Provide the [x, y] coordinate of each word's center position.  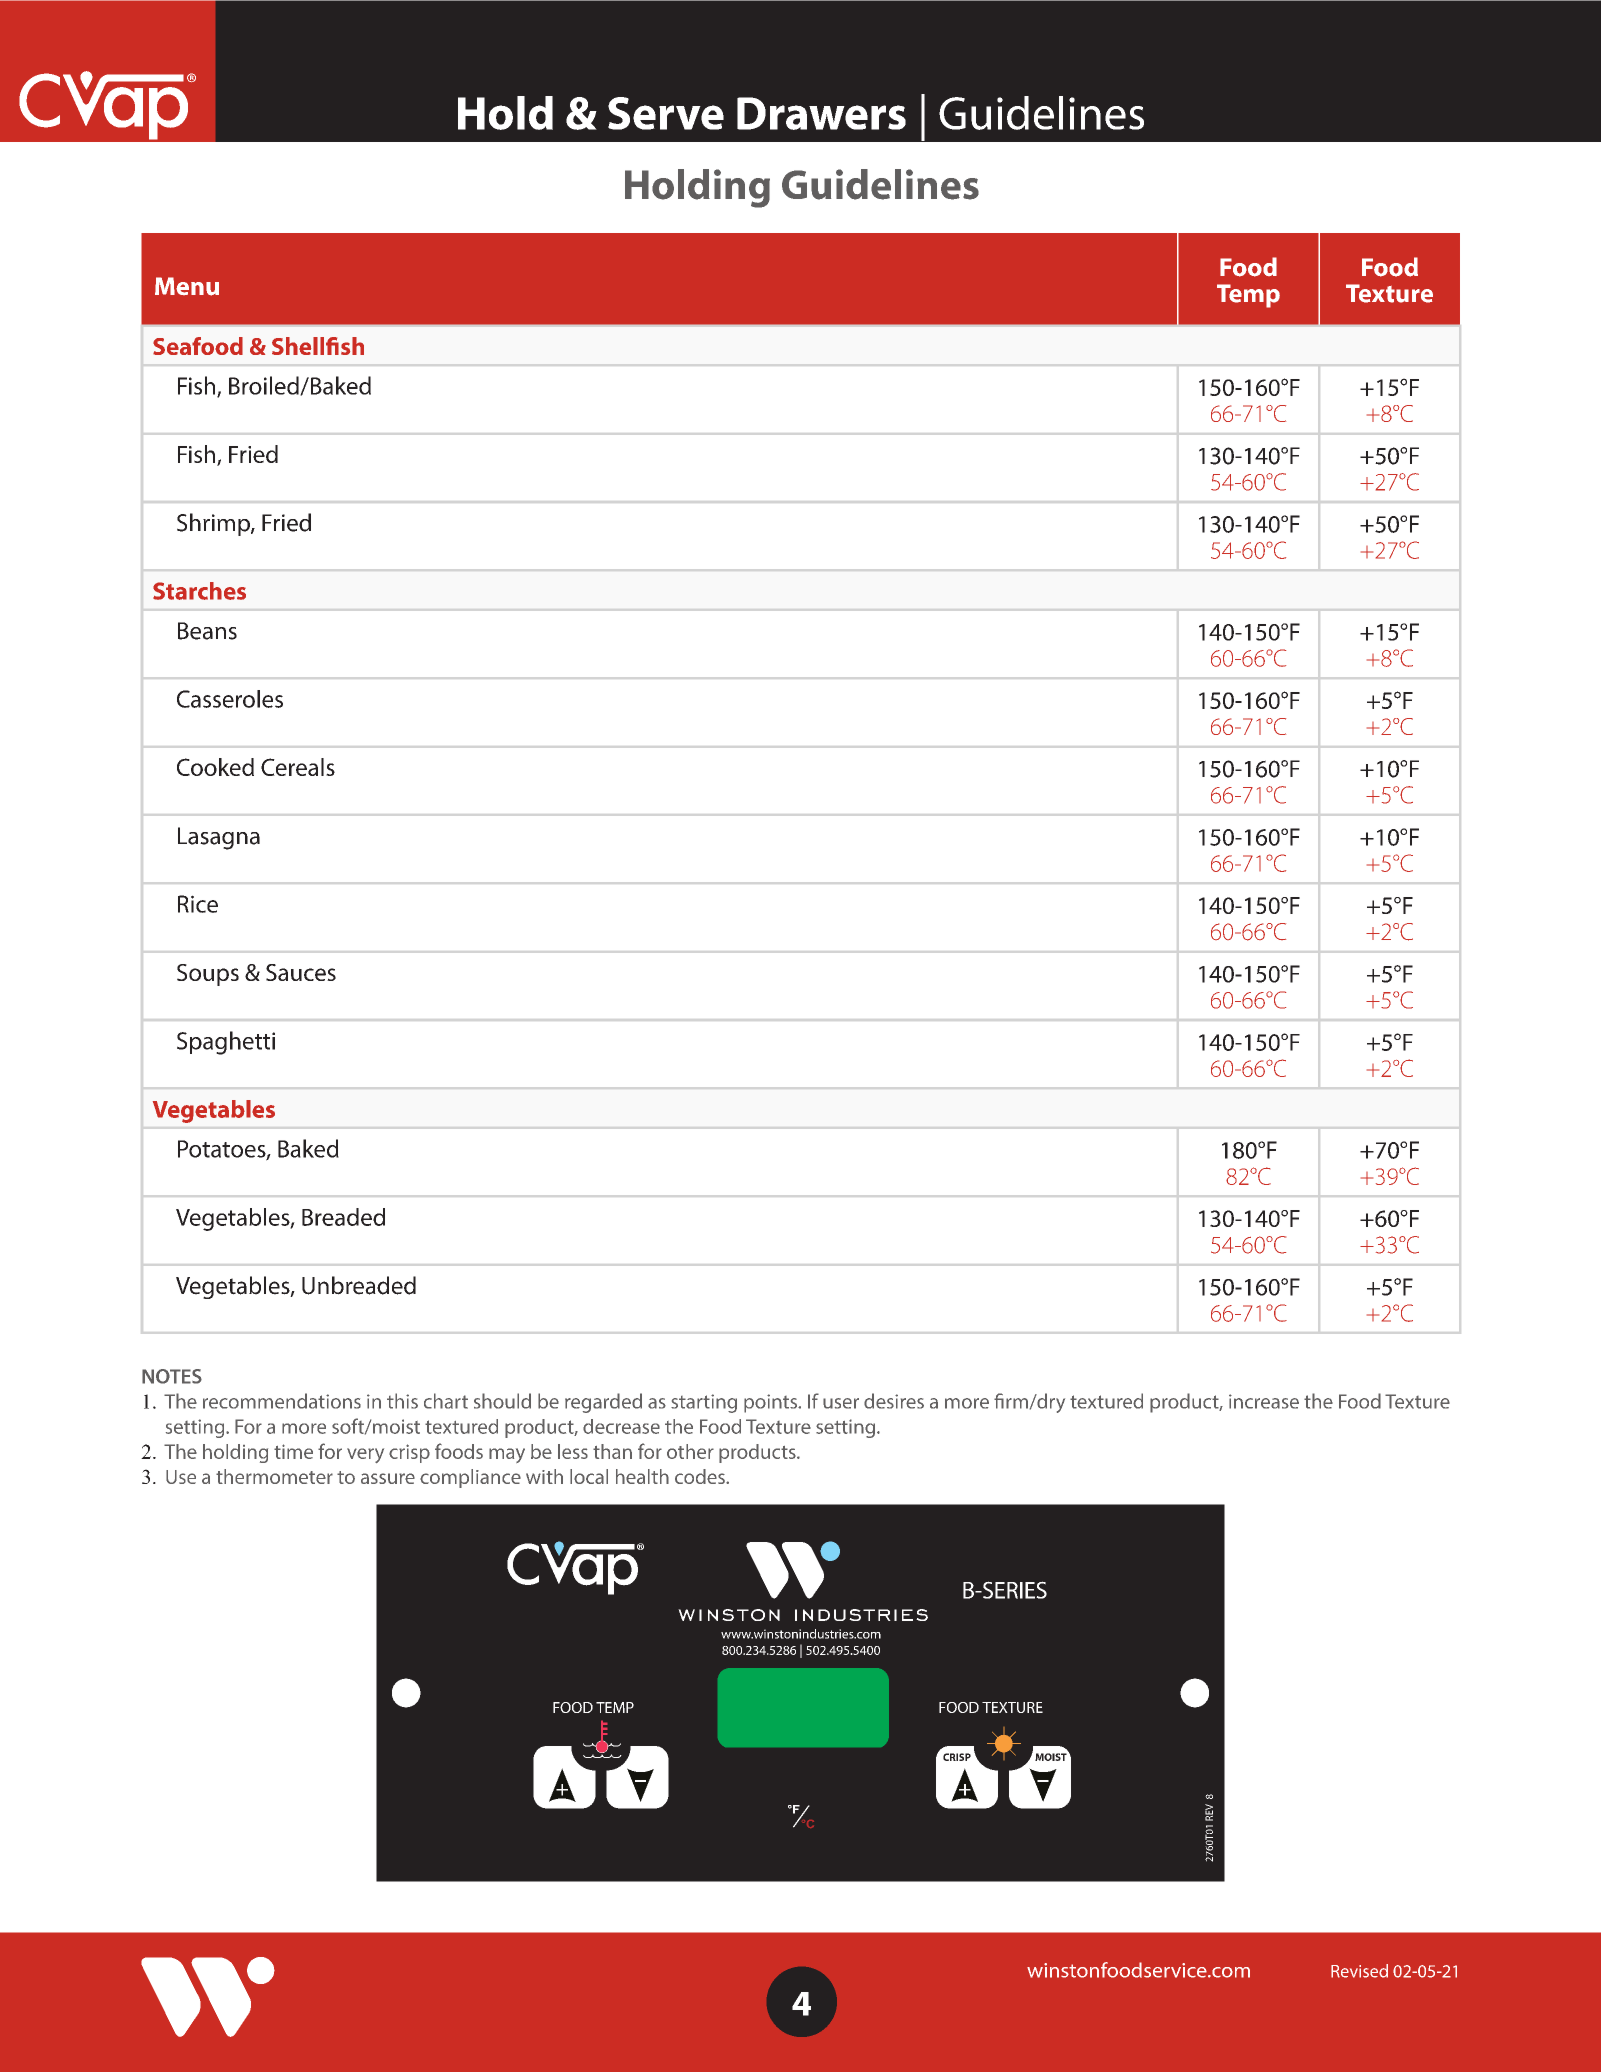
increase [1264, 1401]
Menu [187, 286]
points [772, 1403]
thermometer [274, 1476]
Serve [666, 113]
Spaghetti [226, 1043]
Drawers [821, 113]
